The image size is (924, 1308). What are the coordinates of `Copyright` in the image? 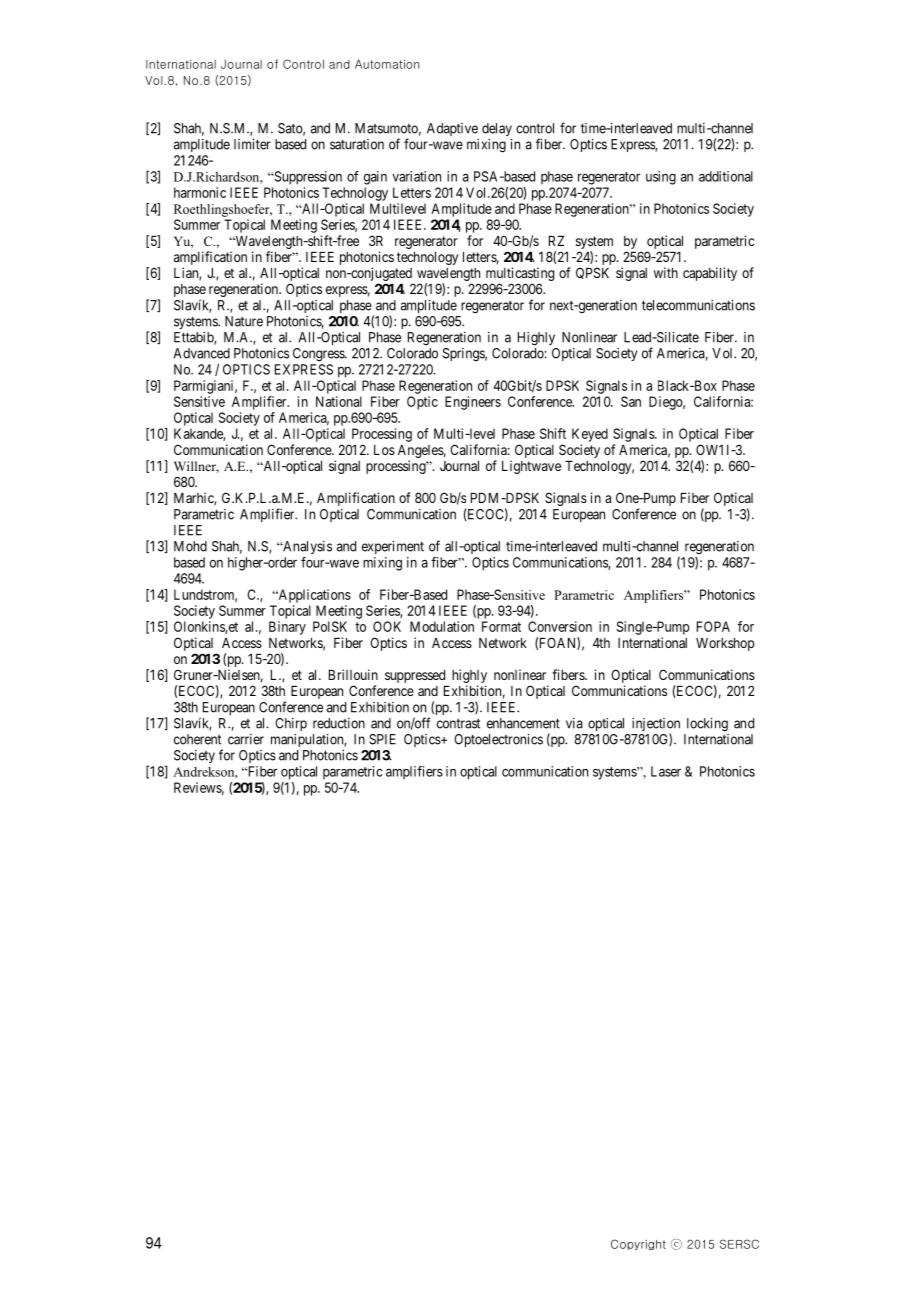 It's located at (638, 1244).
